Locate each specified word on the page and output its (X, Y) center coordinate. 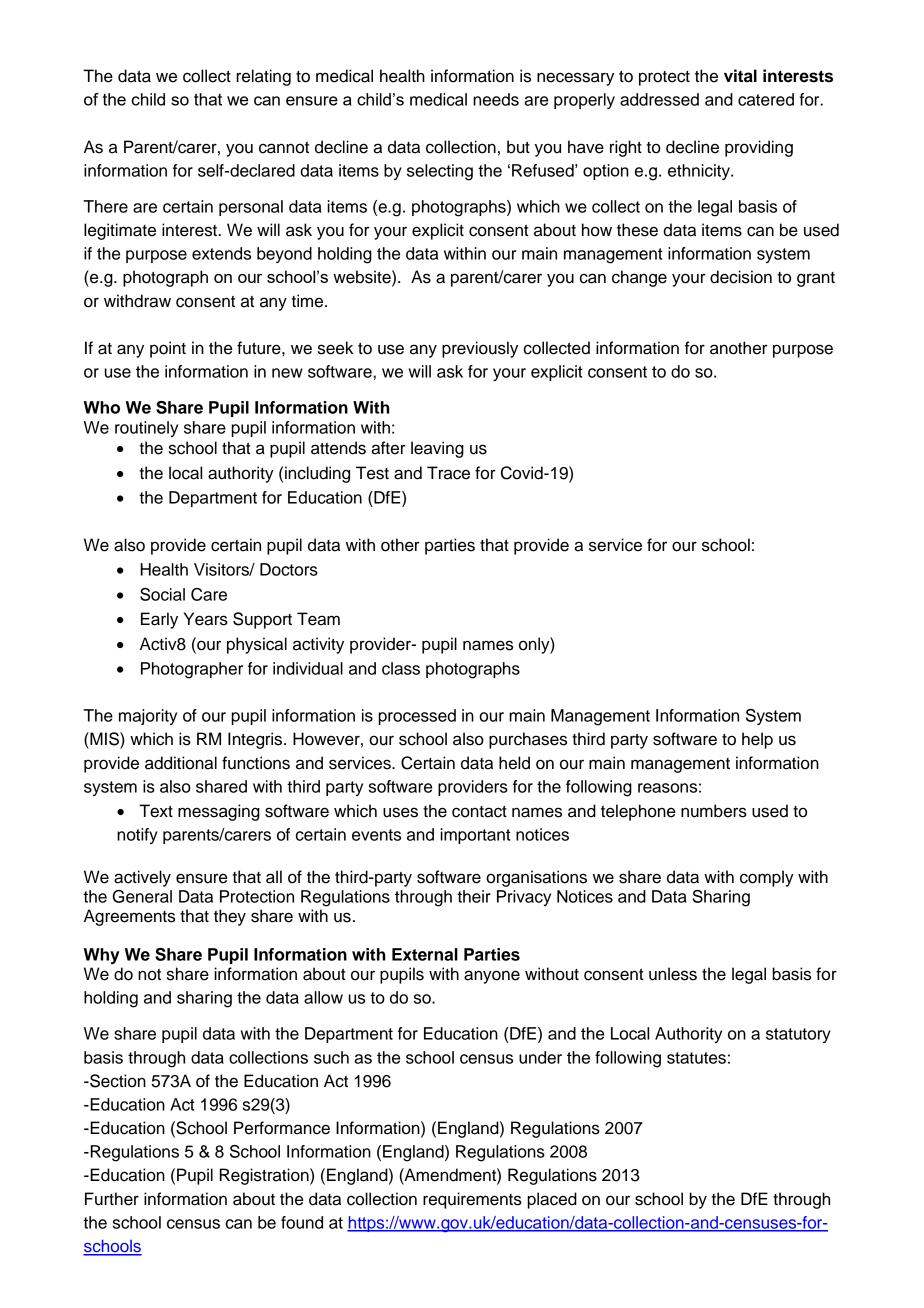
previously (480, 349)
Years (206, 619)
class (401, 668)
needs (496, 99)
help (757, 740)
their (474, 896)
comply (767, 878)
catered (766, 99)
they (230, 917)
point (168, 349)
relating (263, 77)
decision (741, 277)
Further (112, 1199)
